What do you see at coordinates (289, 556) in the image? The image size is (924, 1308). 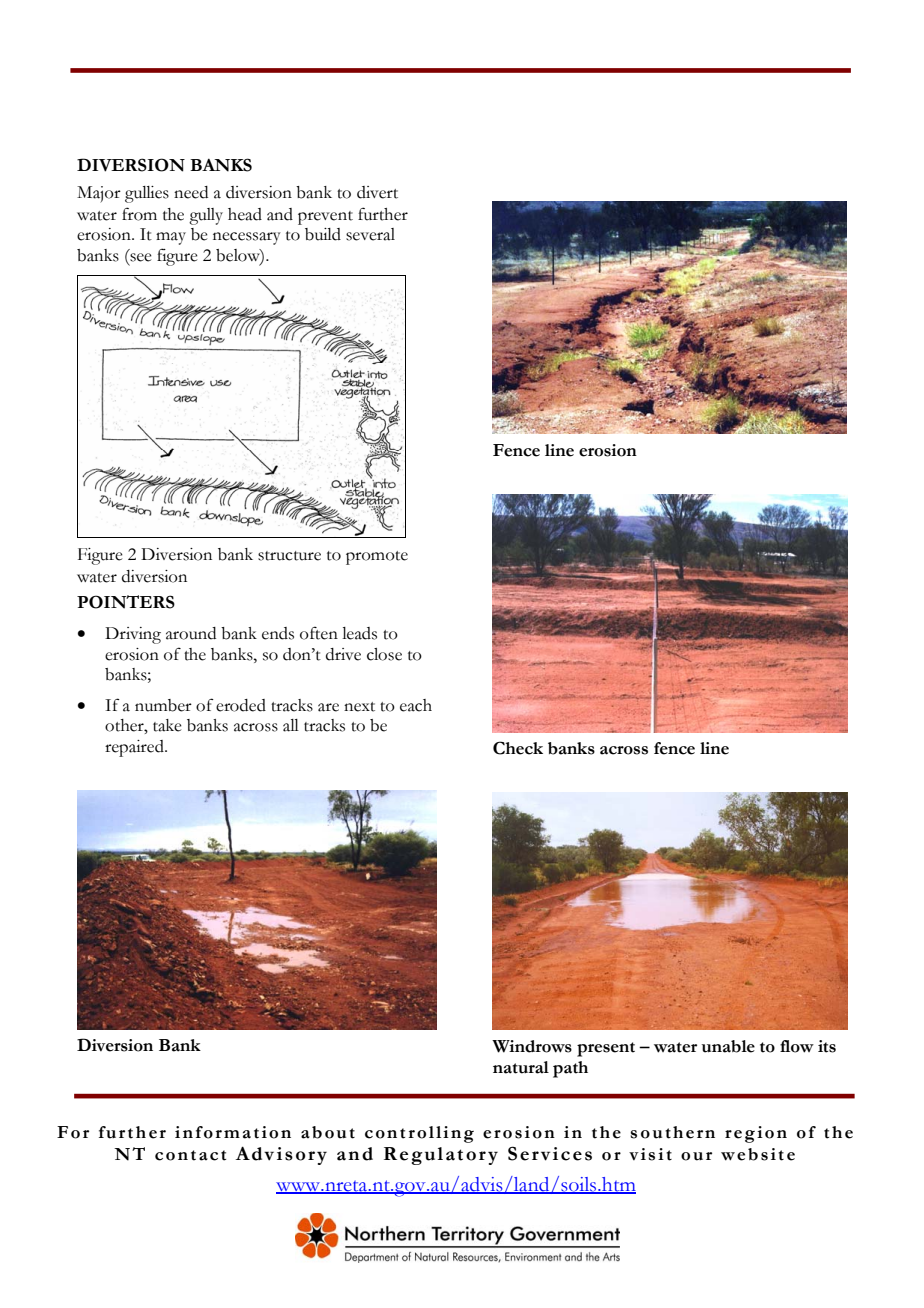 I see `structure` at bounding box center [289, 556].
